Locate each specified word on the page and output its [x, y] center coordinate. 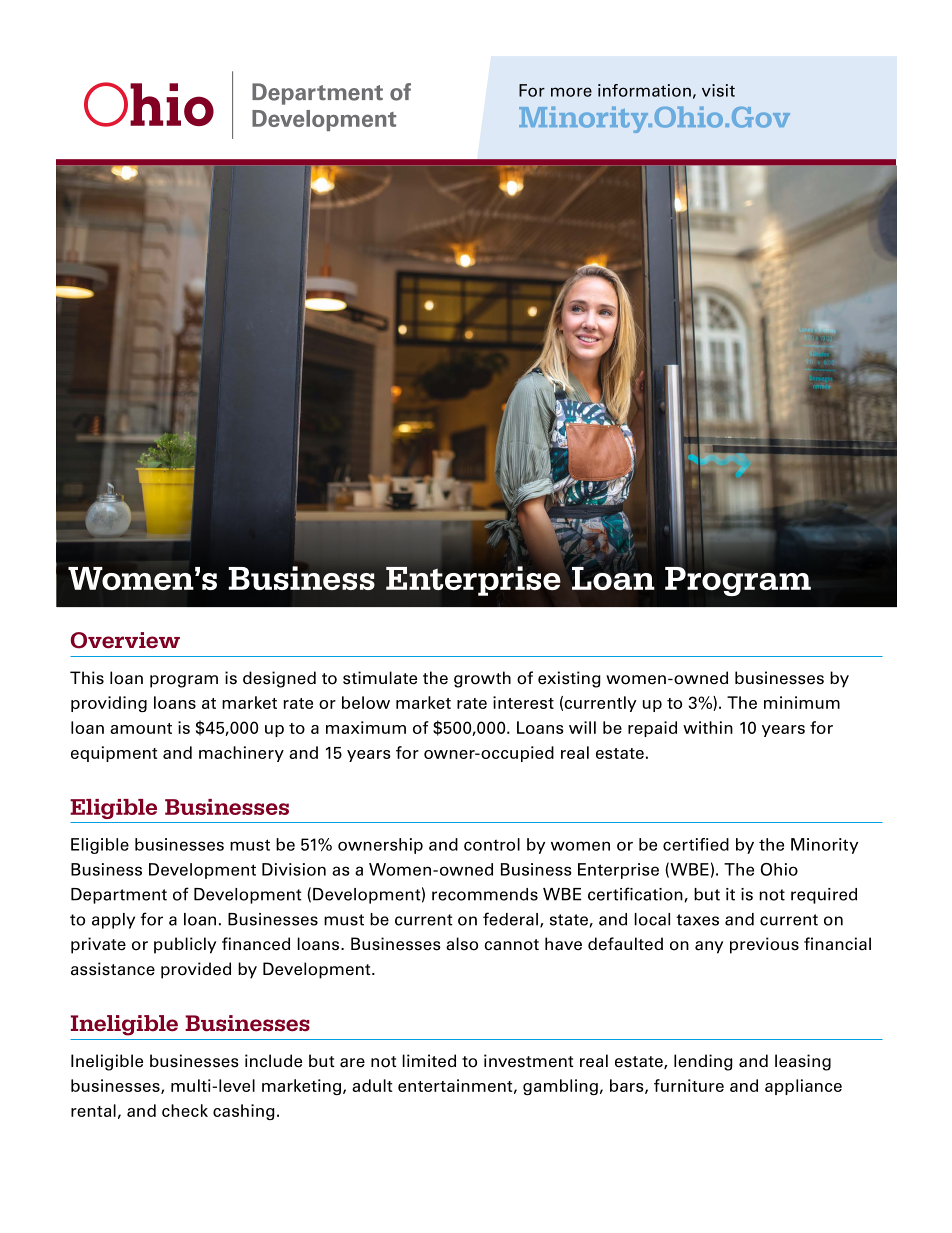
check [185, 1110]
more [571, 92]
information [644, 90]
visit [718, 90]
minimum [802, 702]
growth [482, 679]
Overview [125, 640]
